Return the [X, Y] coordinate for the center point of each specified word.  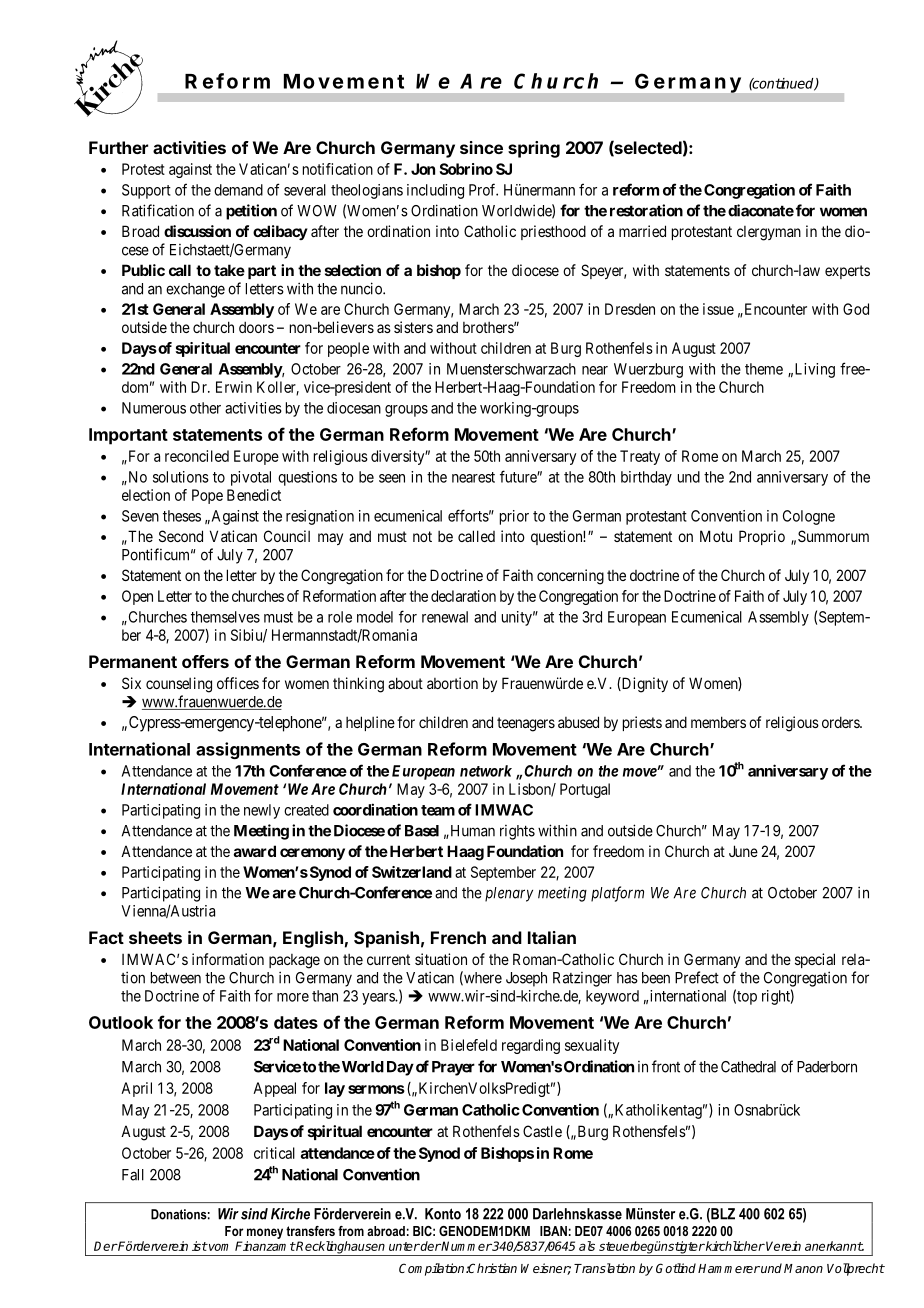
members [718, 722]
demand [238, 190]
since [481, 147]
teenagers [526, 724]
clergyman [769, 233]
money [265, 1233]
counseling [179, 685]
